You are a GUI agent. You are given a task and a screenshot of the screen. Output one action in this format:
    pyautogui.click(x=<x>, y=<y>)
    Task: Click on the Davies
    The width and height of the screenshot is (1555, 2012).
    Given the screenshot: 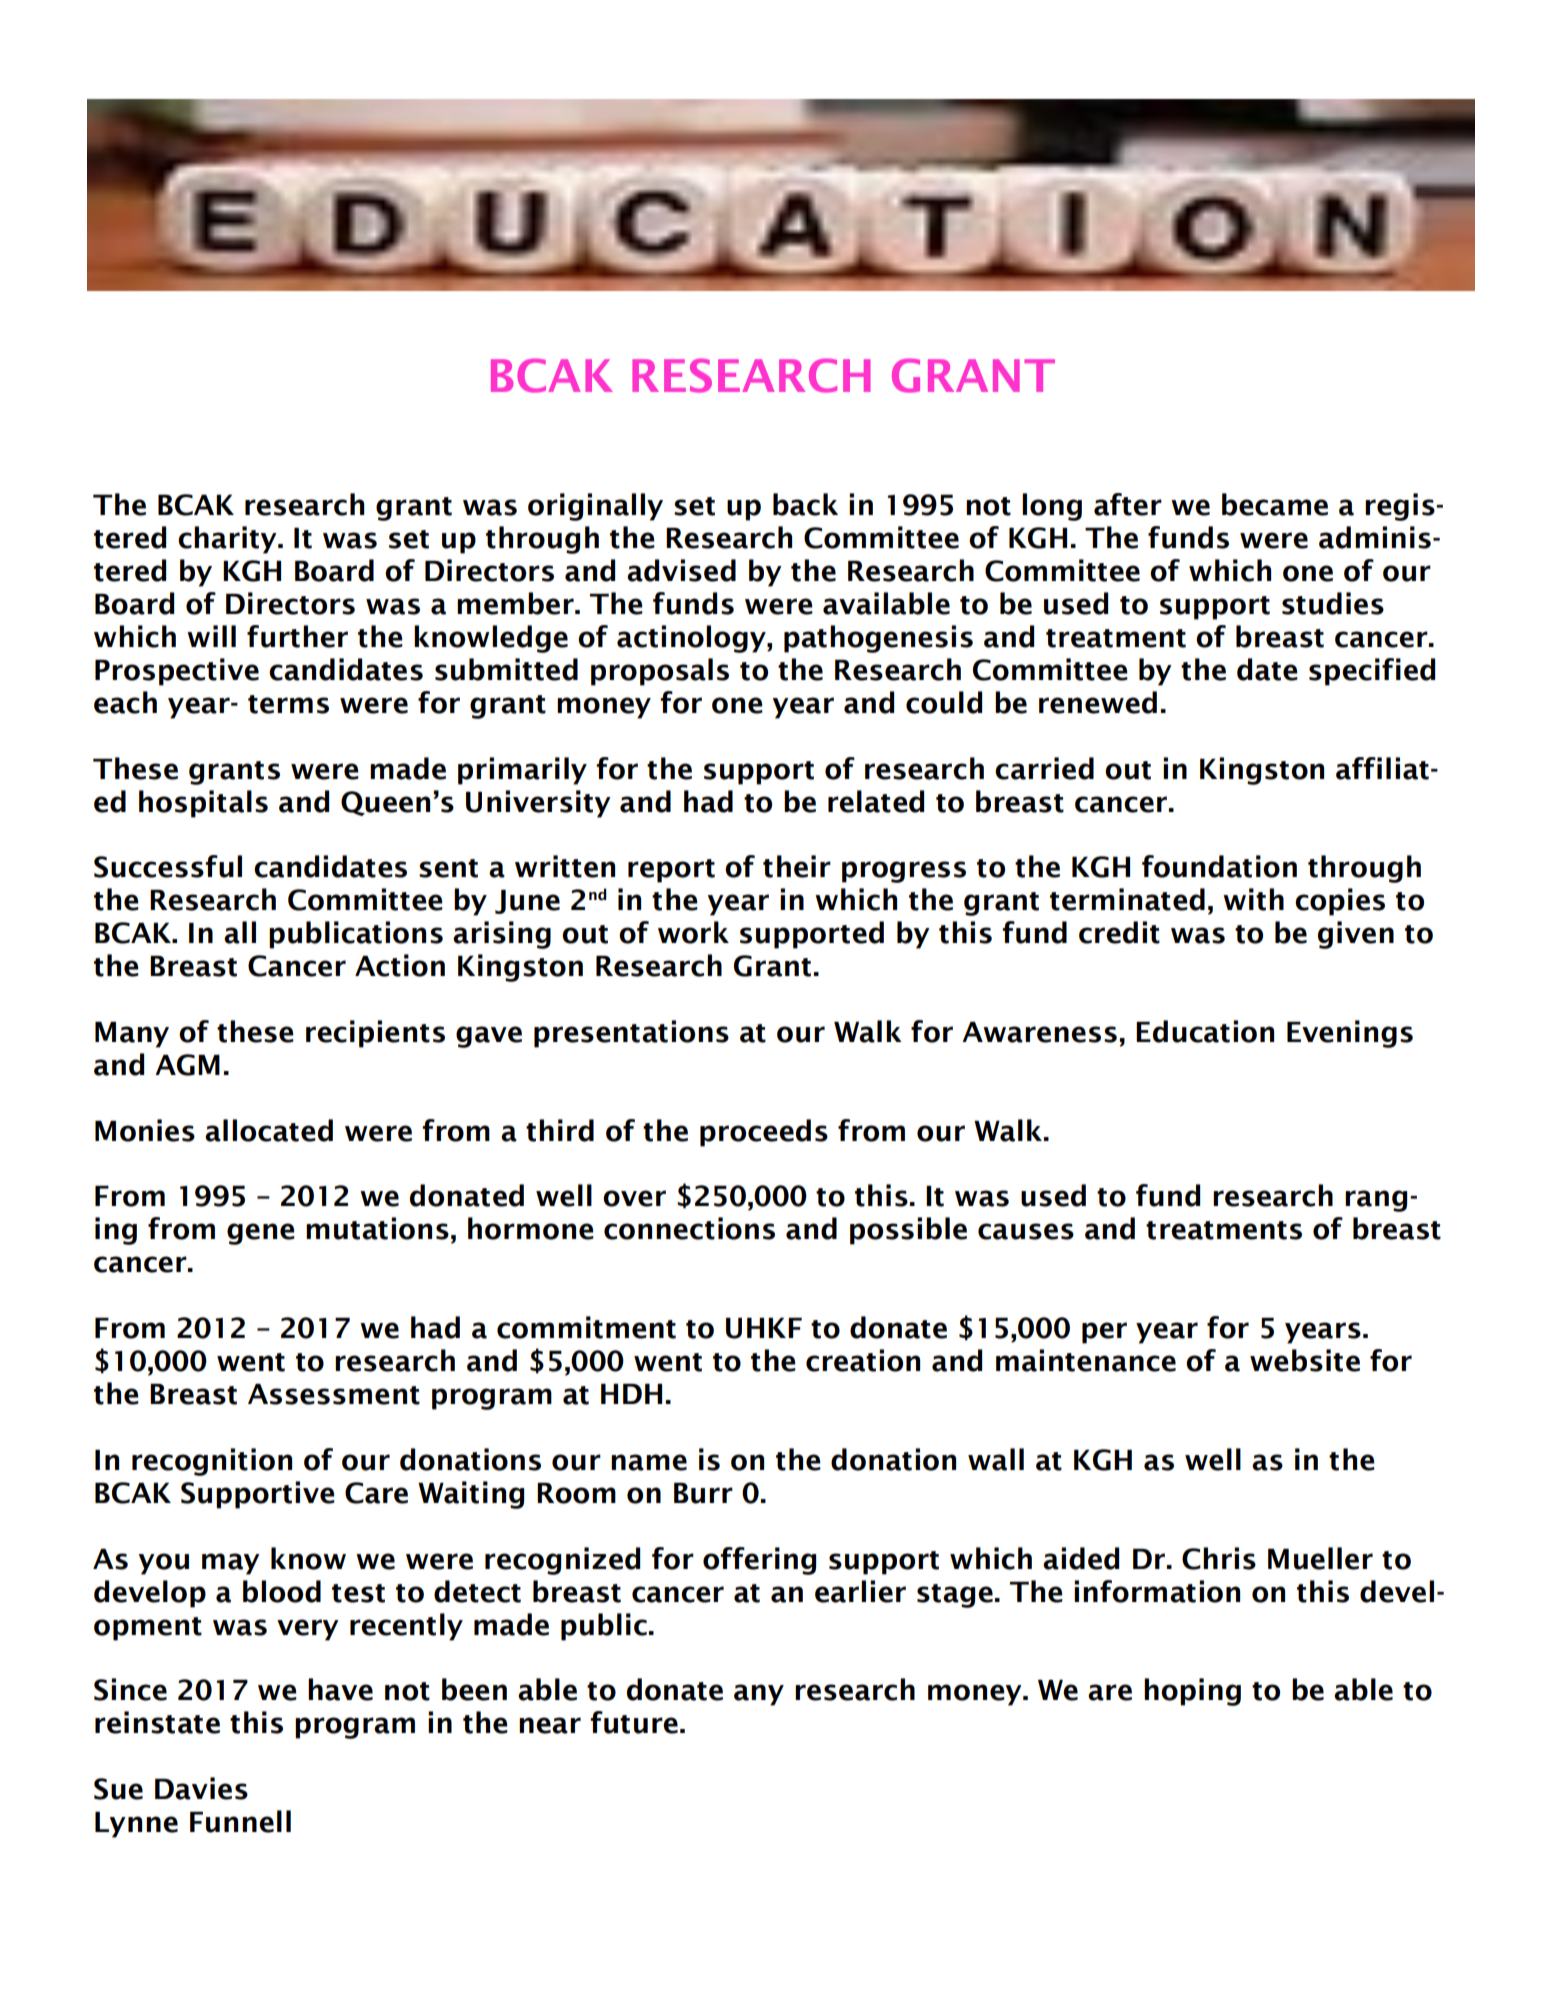 What is the action you would take?
    pyautogui.click(x=201, y=1788)
